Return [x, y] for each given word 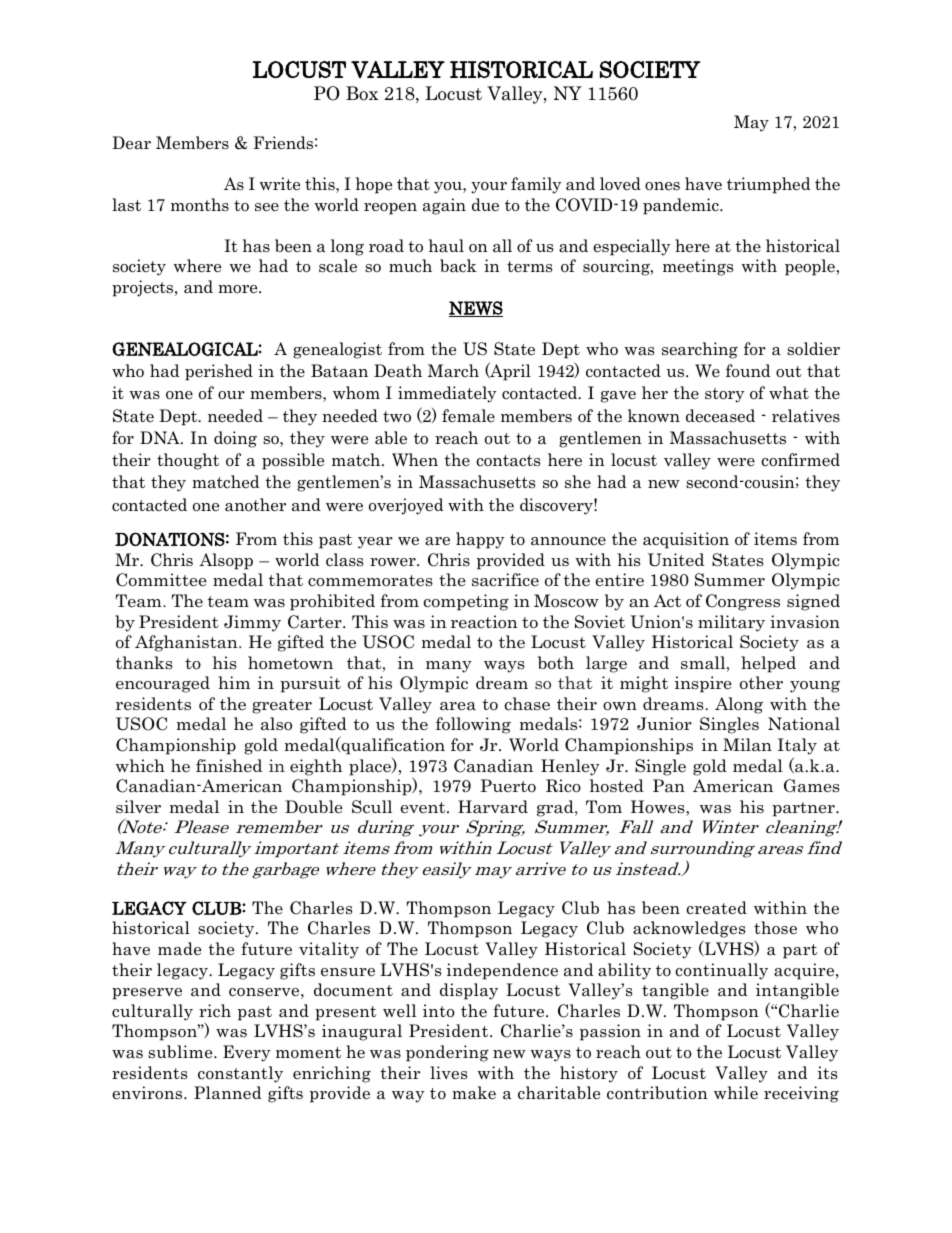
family [536, 185]
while [736, 1092]
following [473, 725]
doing [235, 439]
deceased [720, 416]
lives [448, 1073]
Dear [131, 143]
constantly [240, 1074]
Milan [747, 745]
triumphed [769, 185]
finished [229, 765]
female [468, 416]
